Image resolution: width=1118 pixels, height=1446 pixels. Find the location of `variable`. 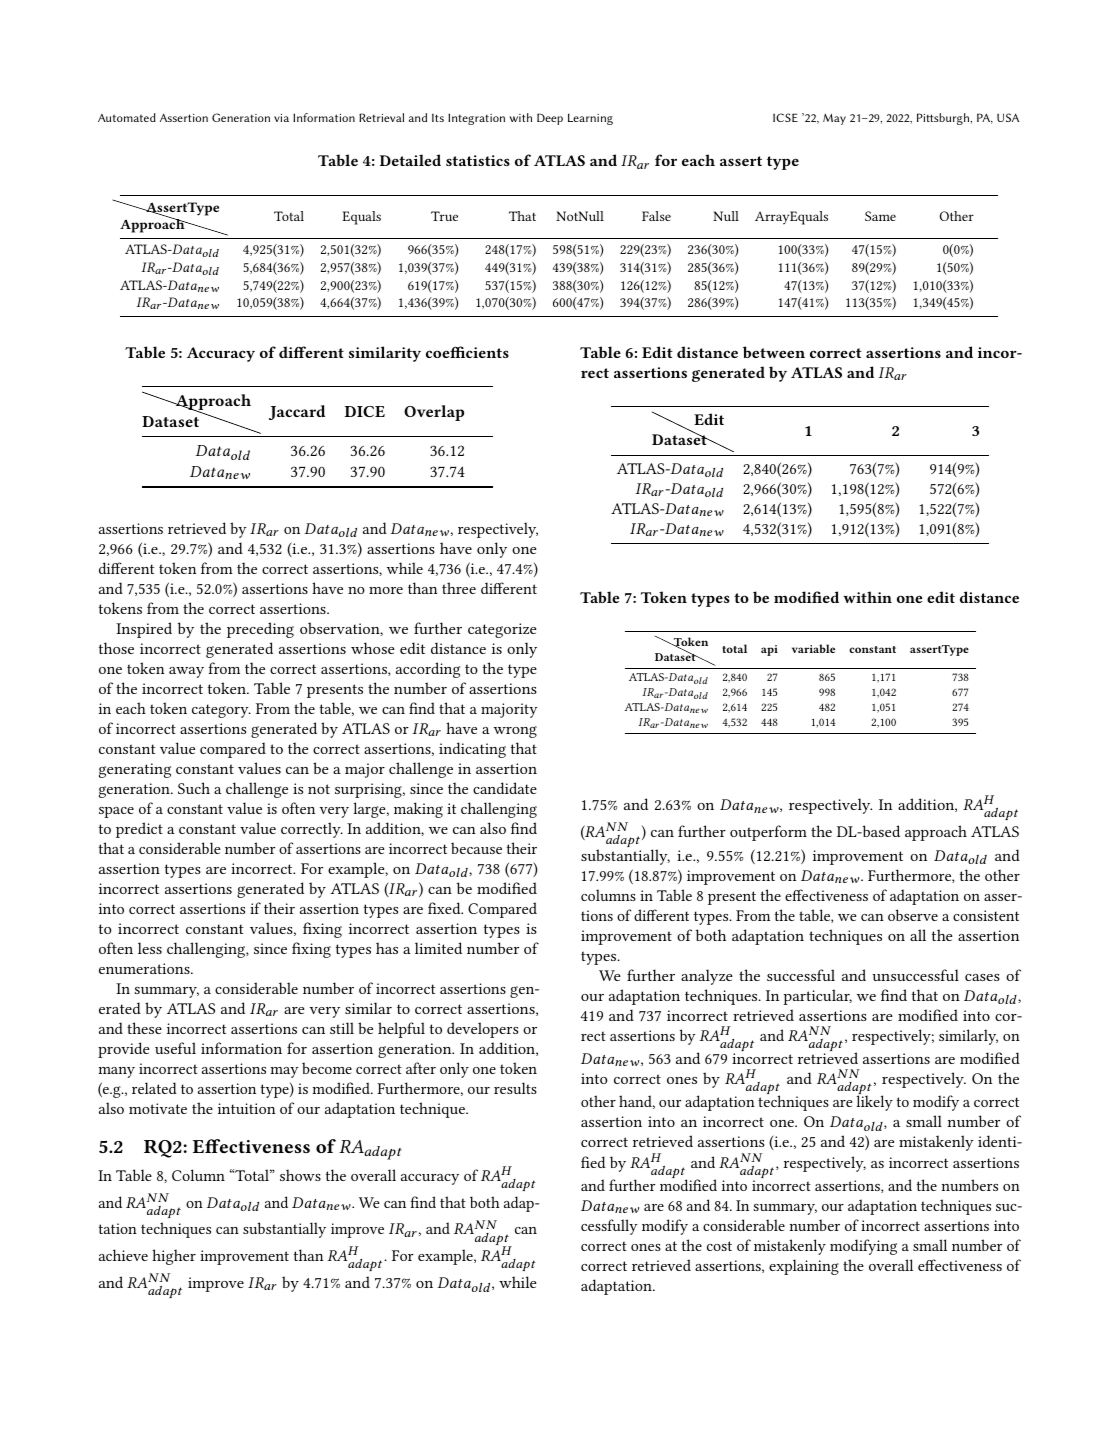

variable is located at coordinates (813, 648).
